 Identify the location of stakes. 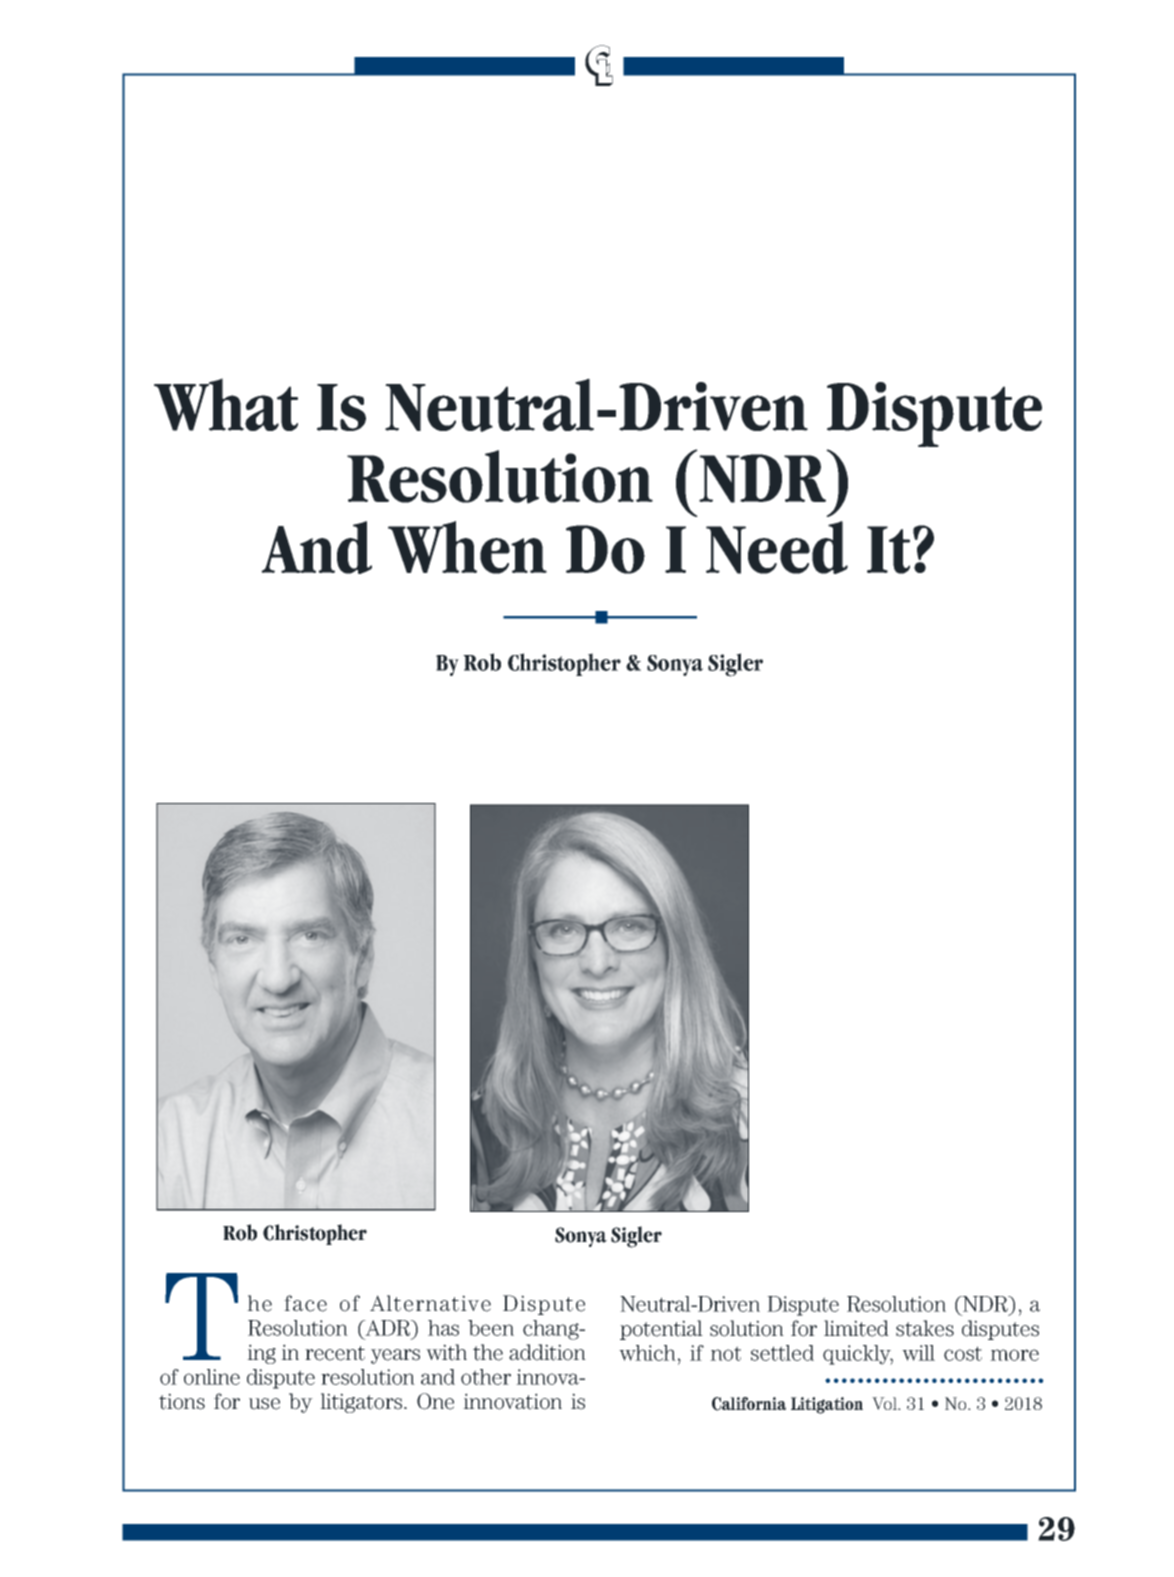
(925, 1328).
